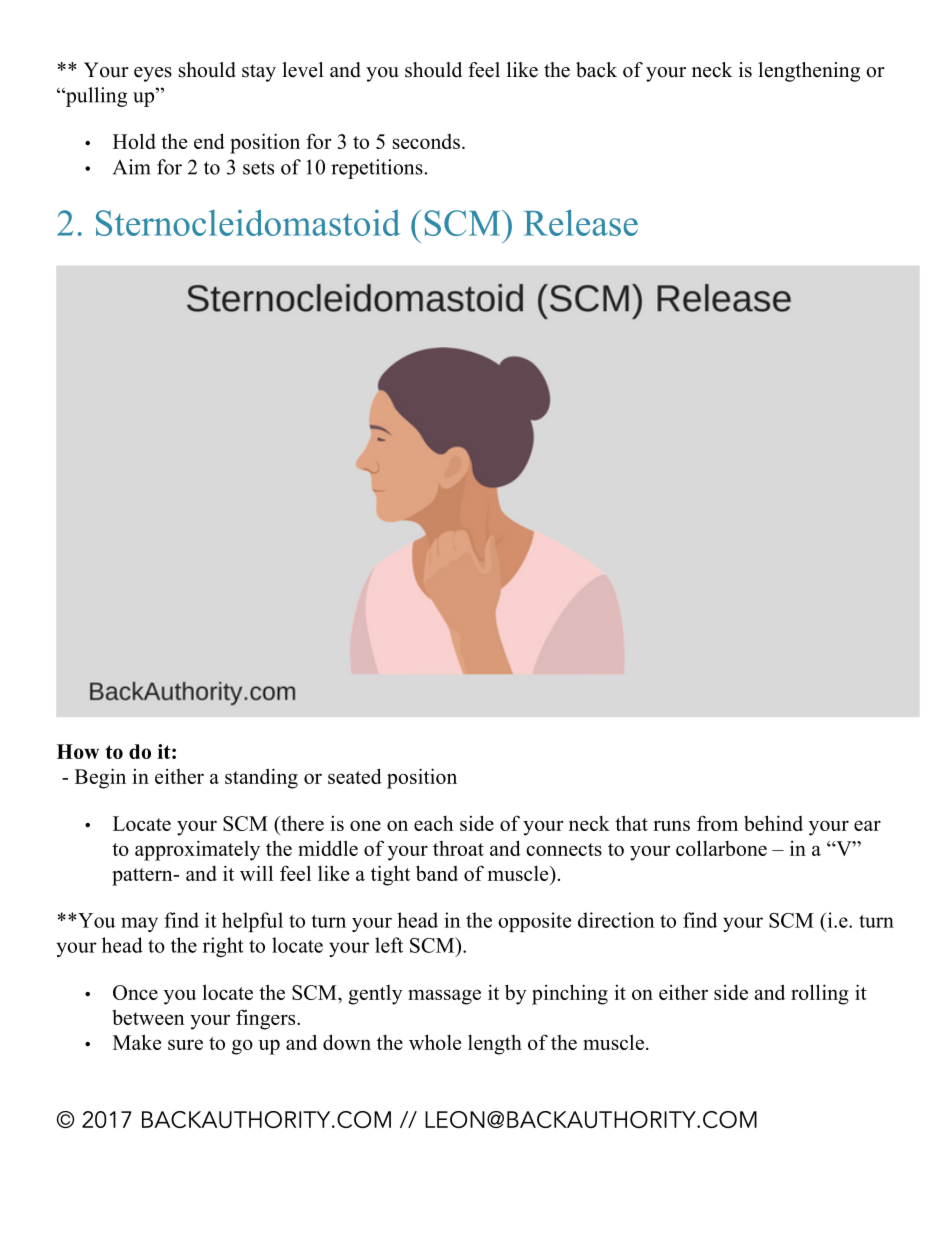  Describe the element at coordinates (148, 1017) in the document. I see `between` at that location.
